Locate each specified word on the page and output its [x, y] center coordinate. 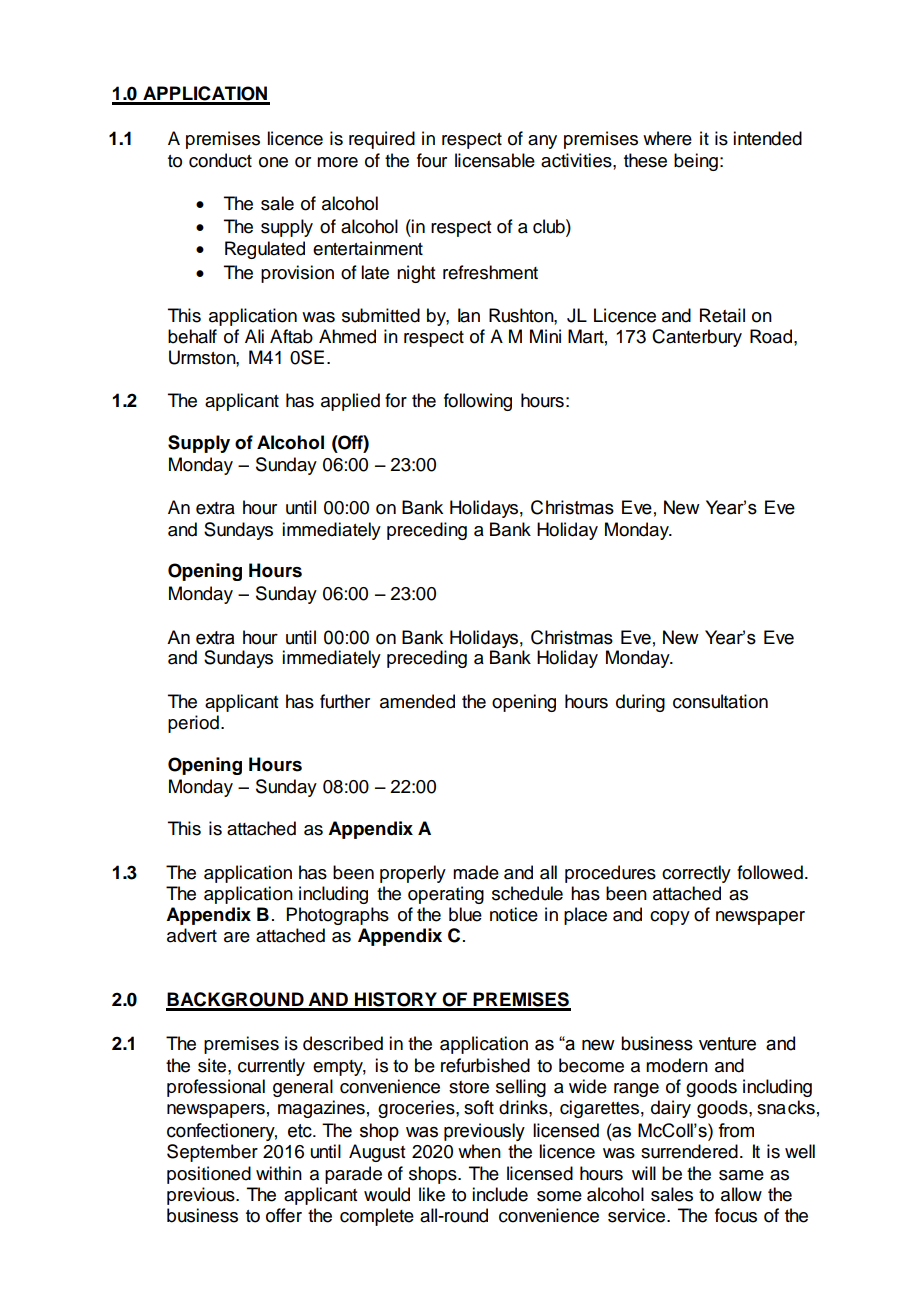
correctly [696, 874]
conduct [220, 160]
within [279, 1173]
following [478, 402]
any [542, 142]
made [476, 872]
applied [350, 402]
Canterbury [697, 338]
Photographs [338, 916]
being [696, 162]
